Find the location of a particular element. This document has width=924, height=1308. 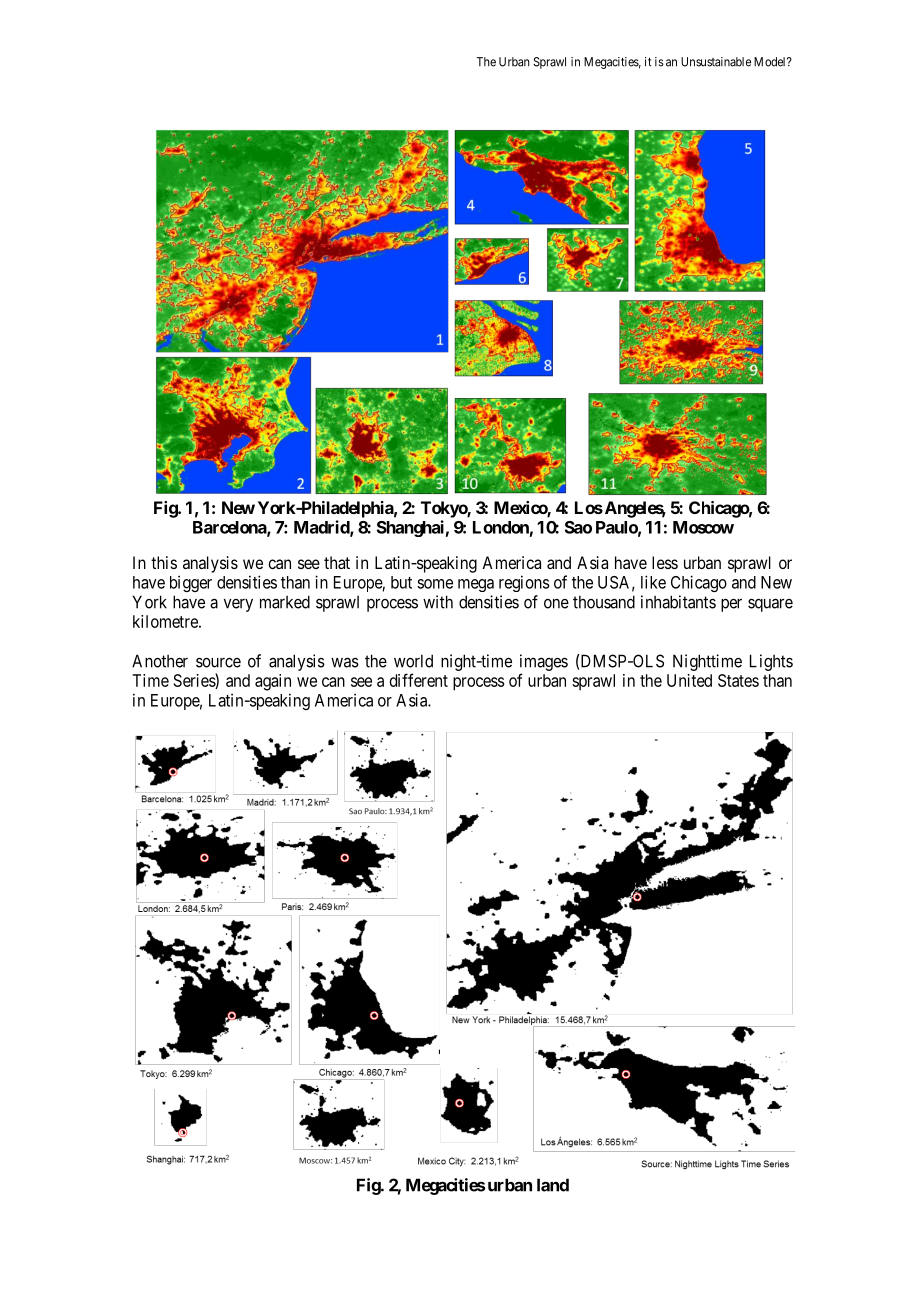

world is located at coordinates (413, 661).
